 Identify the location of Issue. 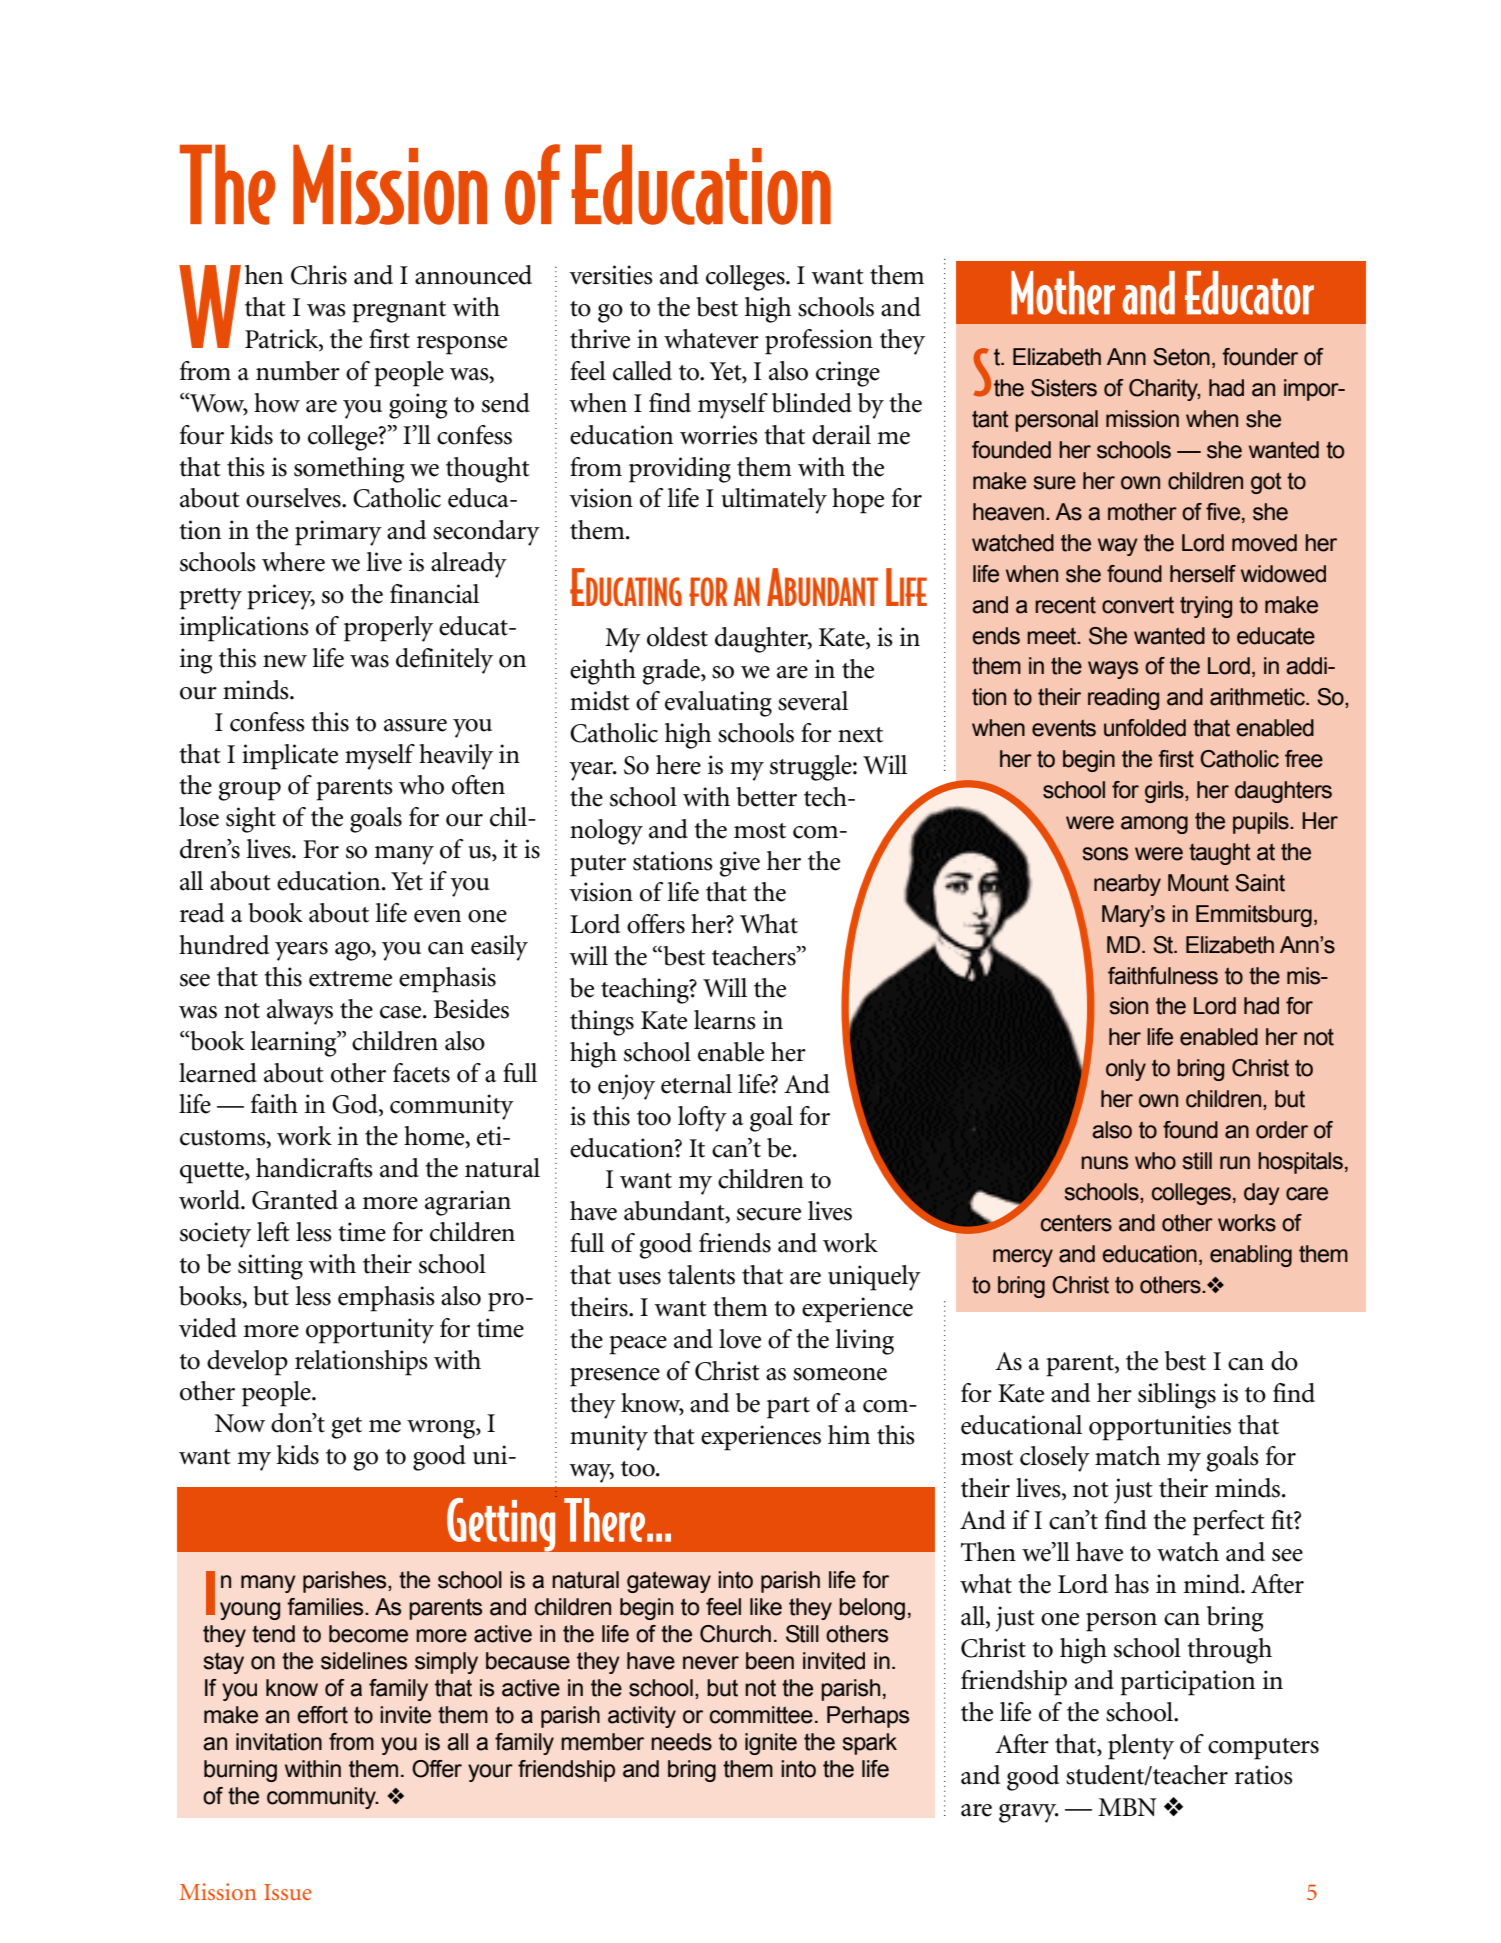
(288, 1892).
